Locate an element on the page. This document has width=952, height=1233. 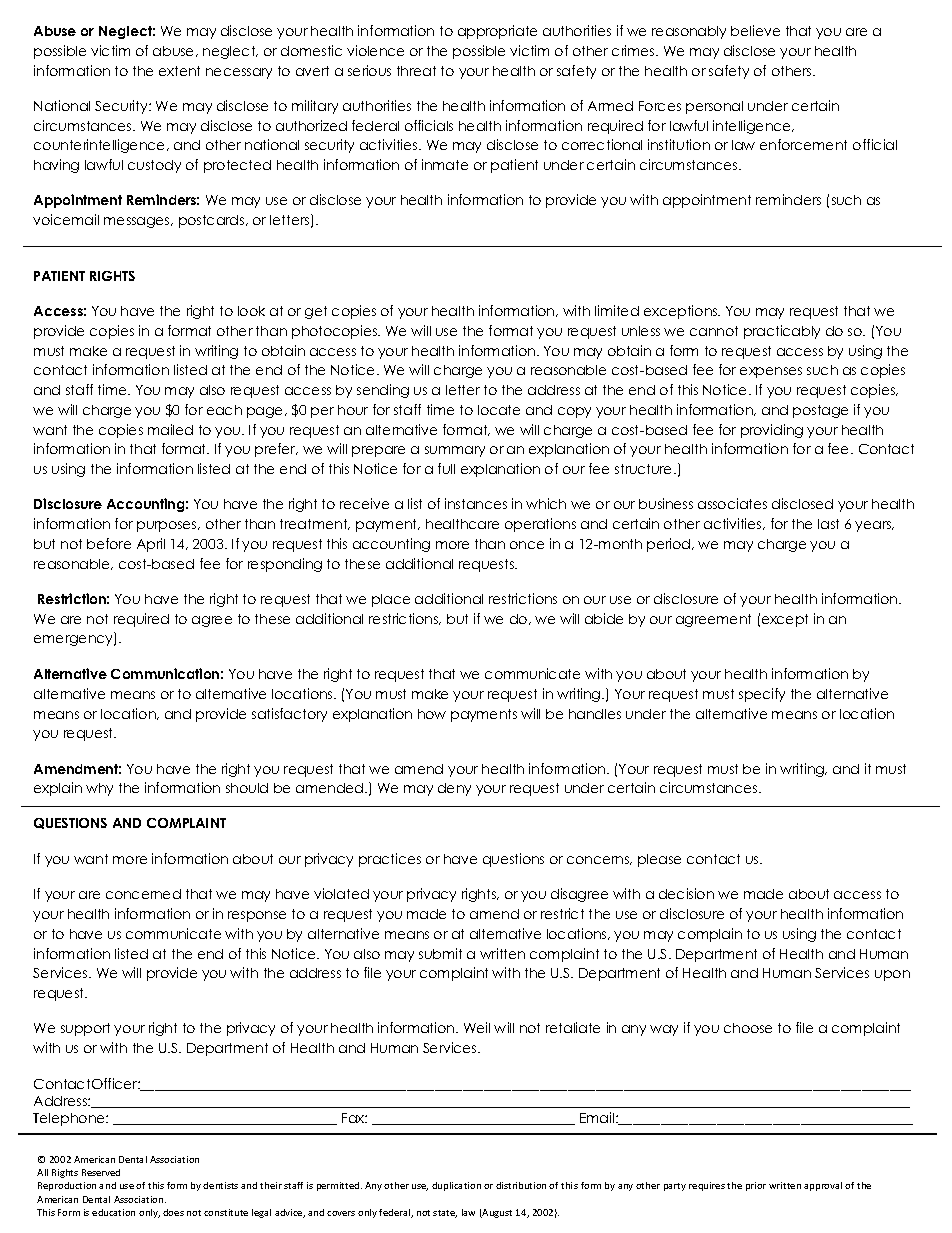
extent is located at coordinates (179, 71).
